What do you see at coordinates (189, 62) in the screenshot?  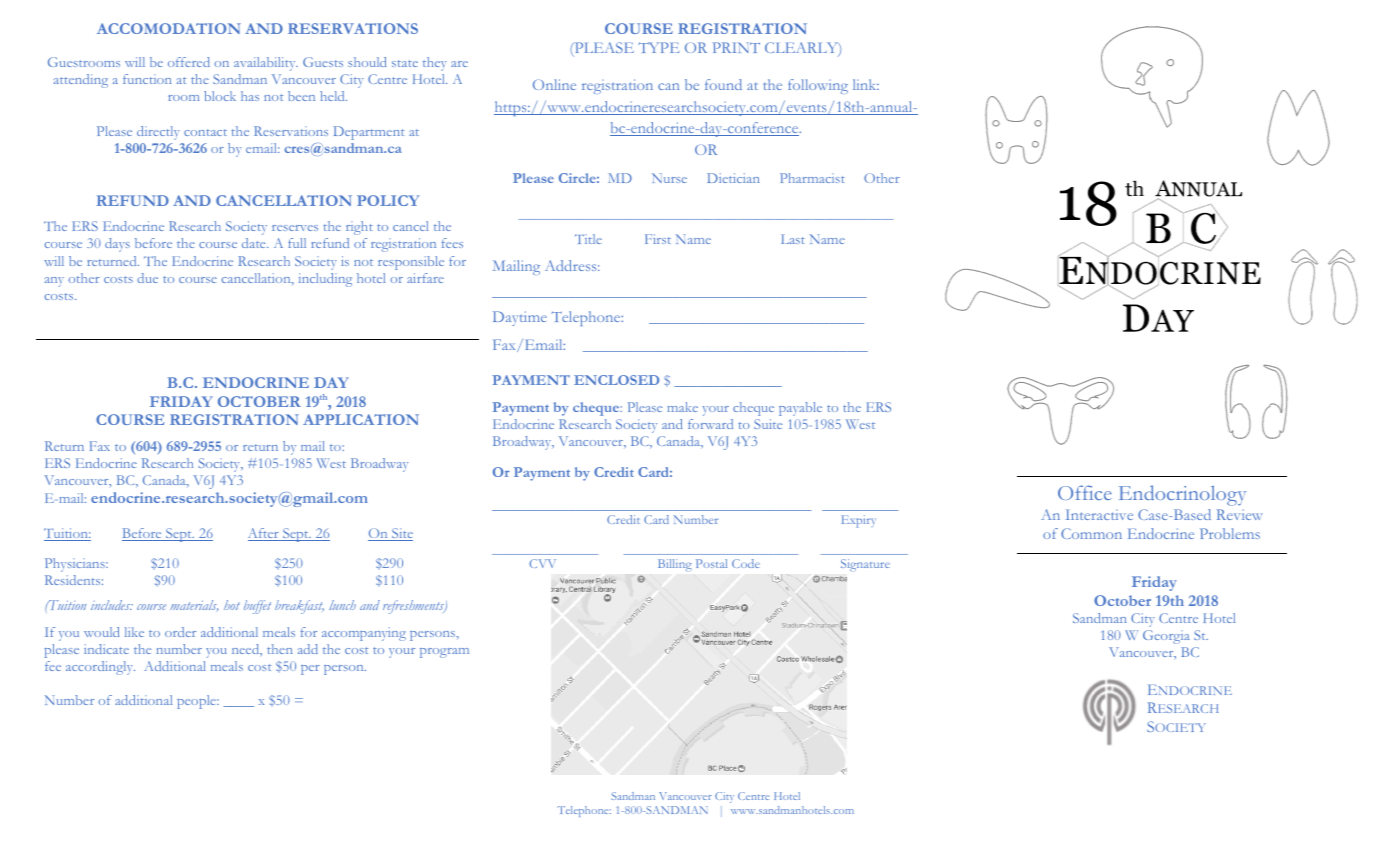 I see `offered` at bounding box center [189, 62].
